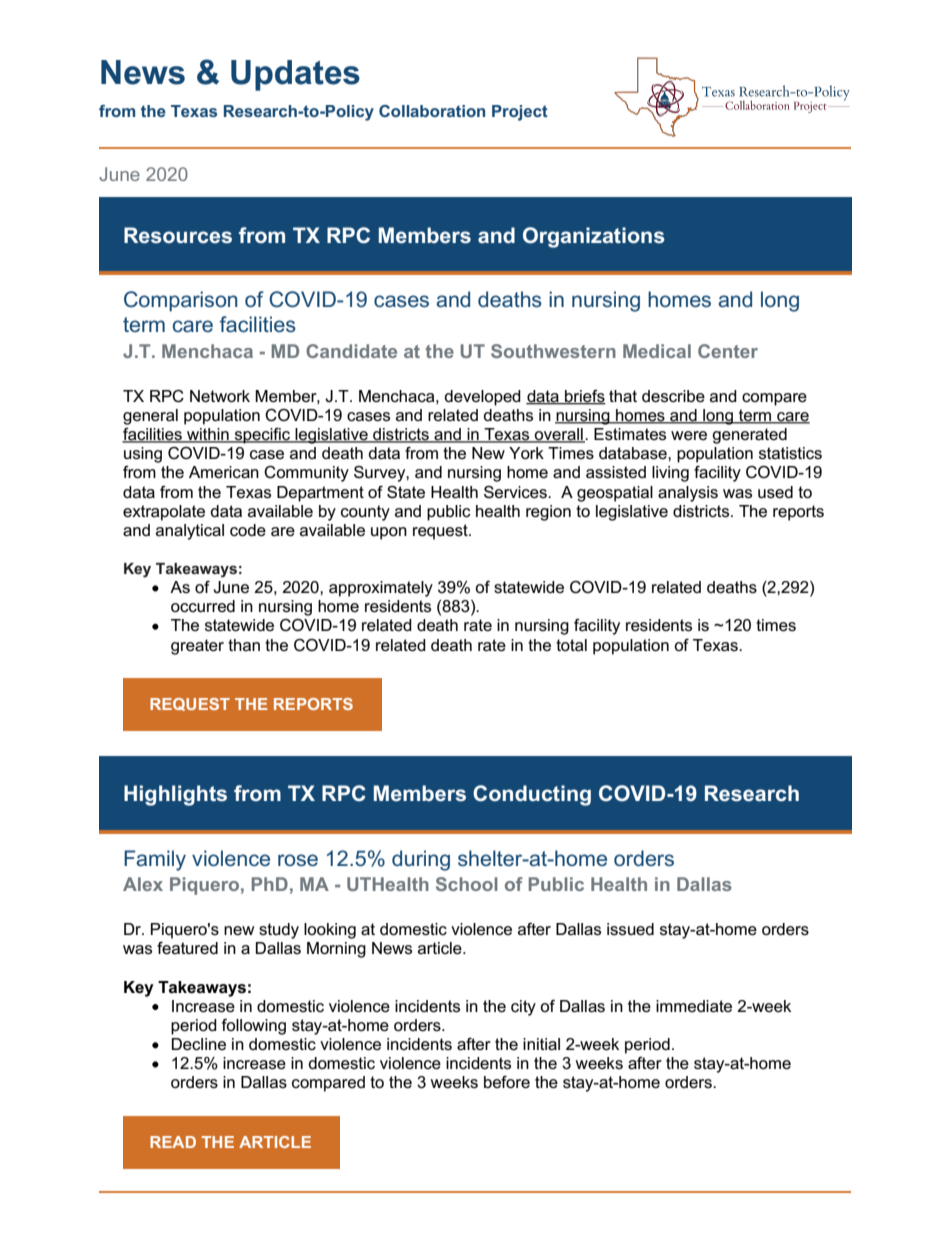  Describe the element at coordinates (220, 396) in the image. I see `Network` at that location.
